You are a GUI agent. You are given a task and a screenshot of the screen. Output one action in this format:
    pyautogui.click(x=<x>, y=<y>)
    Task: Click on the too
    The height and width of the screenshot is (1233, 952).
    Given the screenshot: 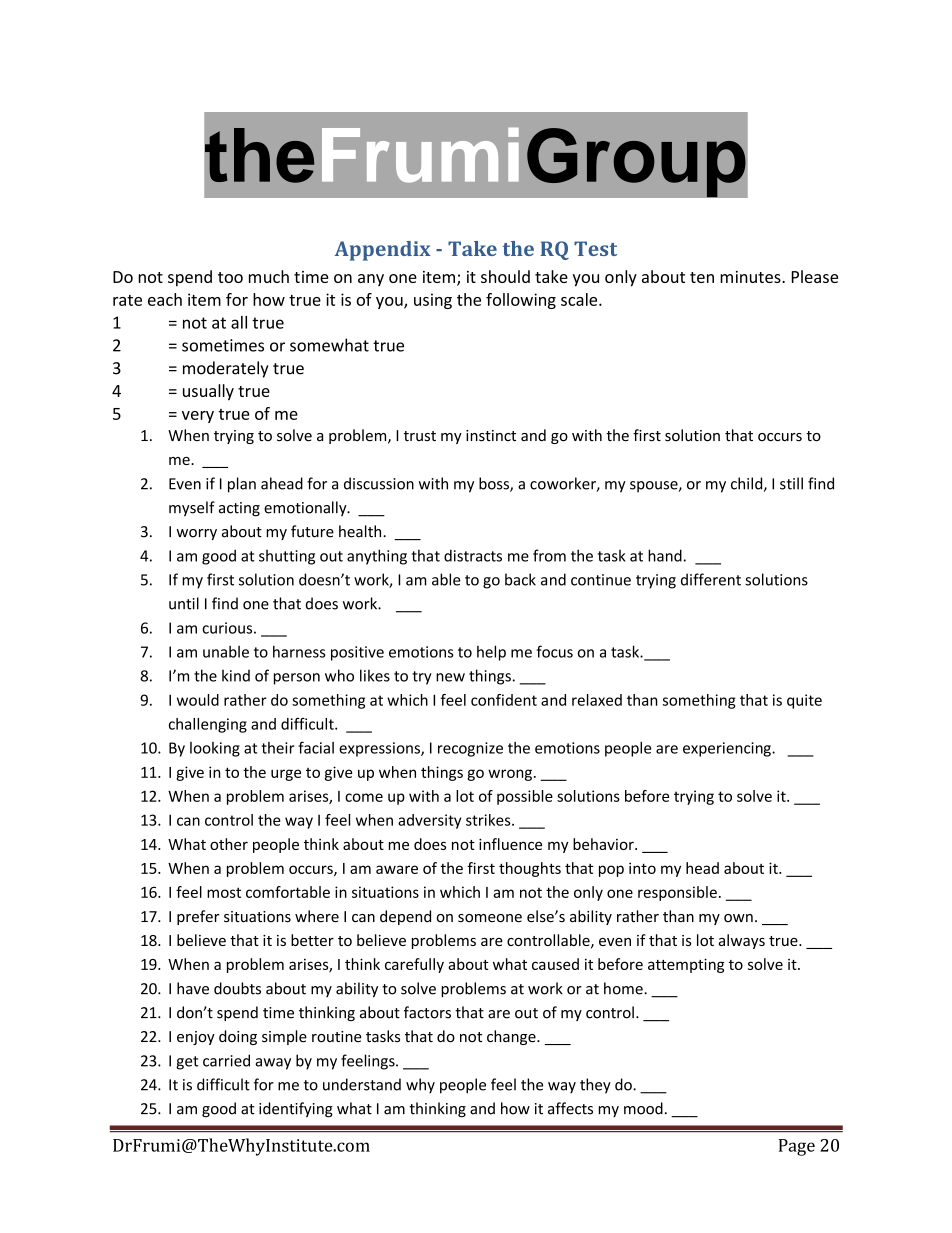 What is the action you would take?
    pyautogui.click(x=230, y=277)
